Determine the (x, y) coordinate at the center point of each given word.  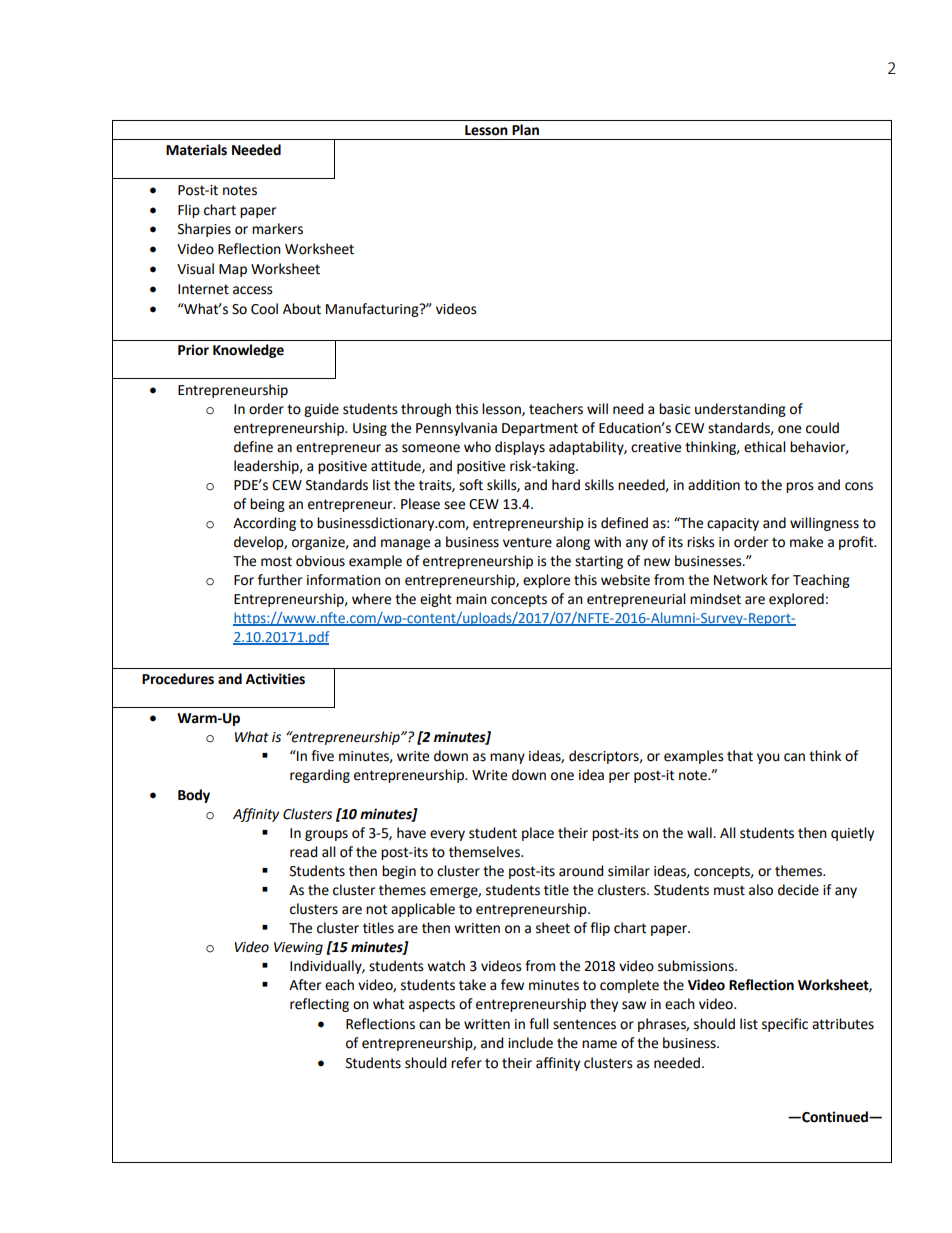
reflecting (319, 1005)
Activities (275, 679)
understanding (740, 410)
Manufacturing (373, 310)
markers (277, 229)
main (471, 599)
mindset (715, 599)
